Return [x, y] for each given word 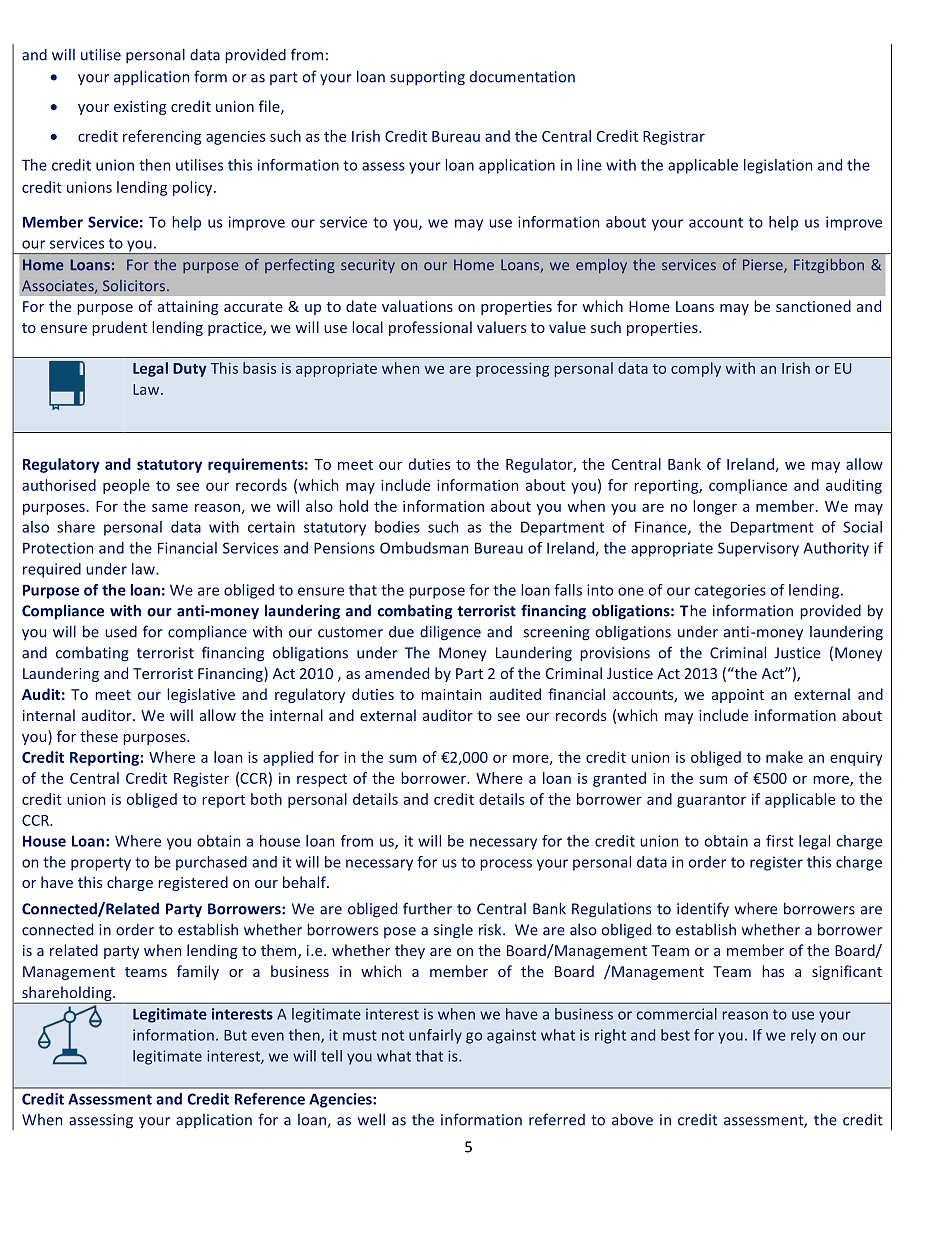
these [99, 736]
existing [140, 108]
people [126, 486]
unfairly [435, 1036]
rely [803, 1036]
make [784, 757]
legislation [778, 166]
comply [696, 369]
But [235, 1035]
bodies [397, 527]
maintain [451, 694]
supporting [427, 78]
